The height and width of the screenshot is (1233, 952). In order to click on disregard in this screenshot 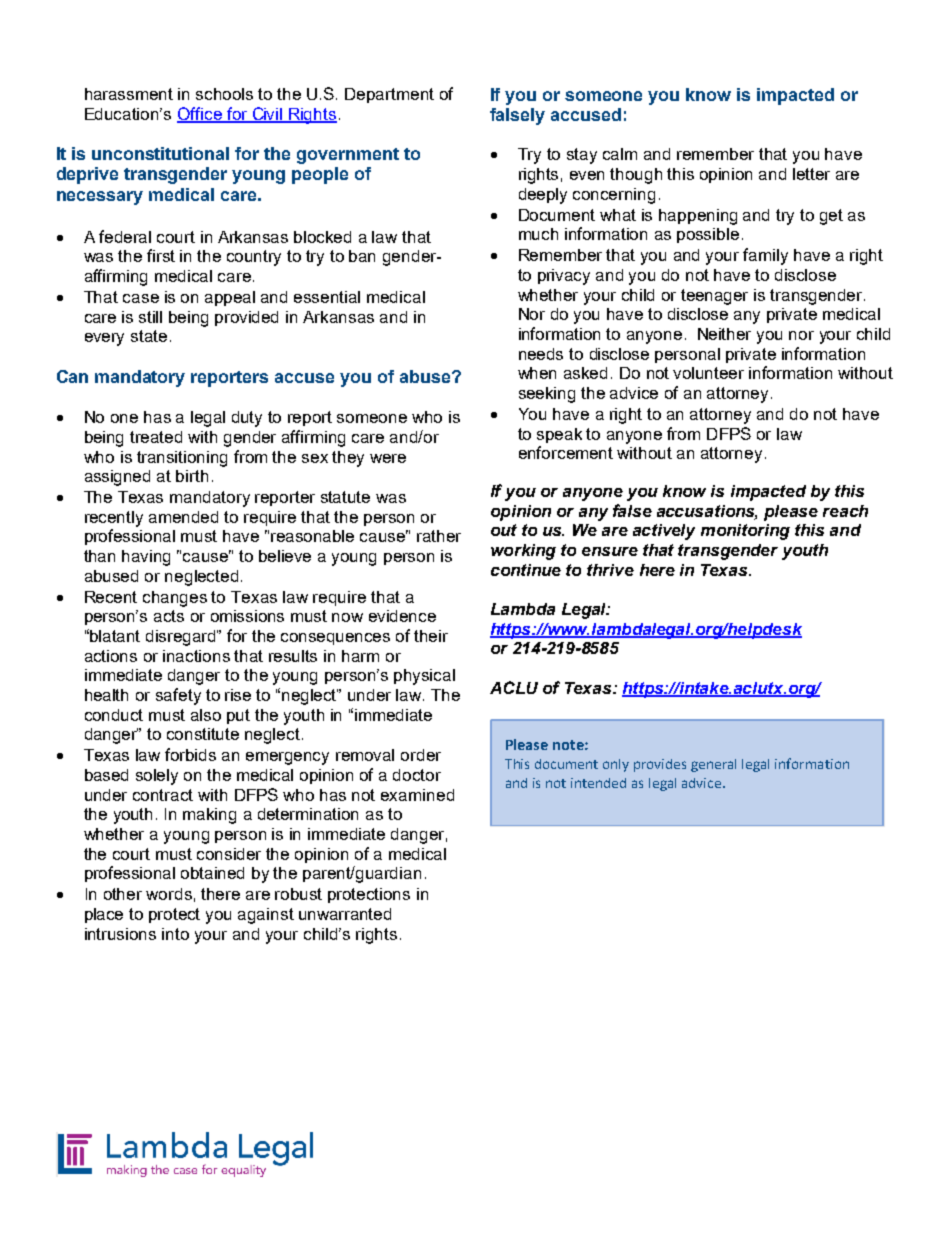, I will do `click(182, 638)`.
